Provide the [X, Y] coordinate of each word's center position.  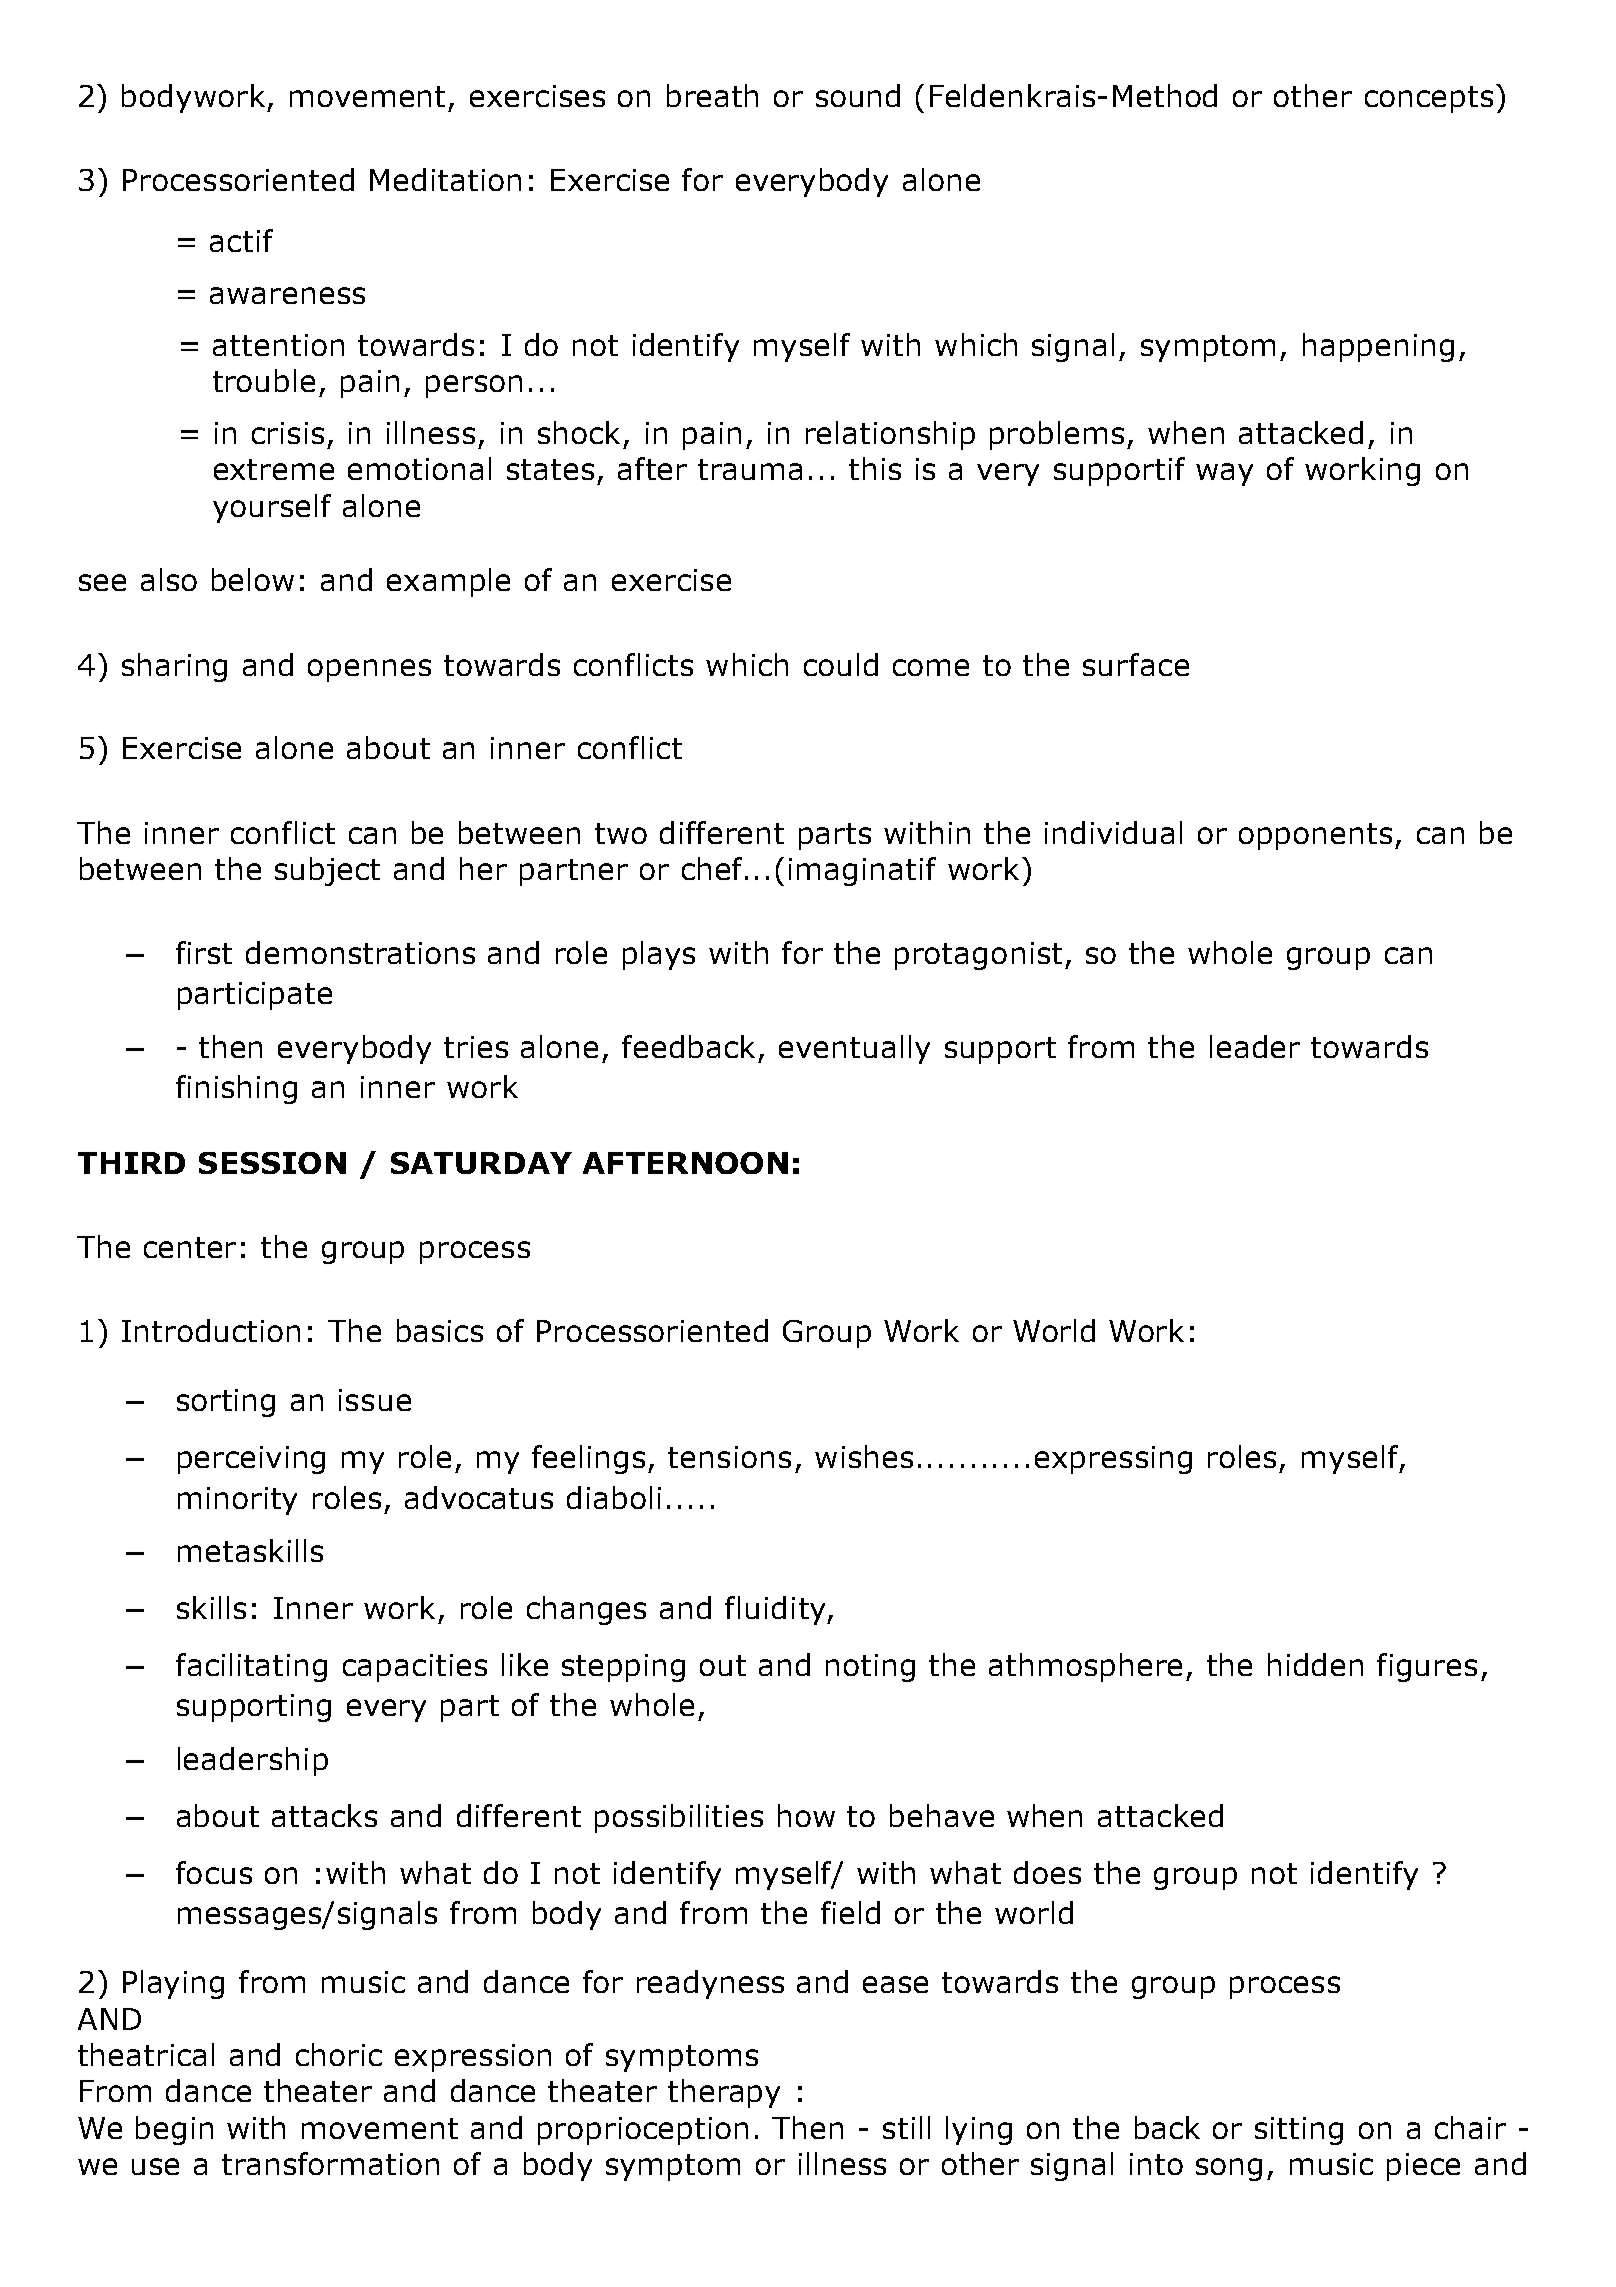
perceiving [251, 1460]
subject [327, 871]
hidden [1315, 1664]
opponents [1315, 836]
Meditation [445, 179]
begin [174, 2130]
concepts [1429, 99]
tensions [729, 1457]
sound [858, 95]
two [621, 833]
